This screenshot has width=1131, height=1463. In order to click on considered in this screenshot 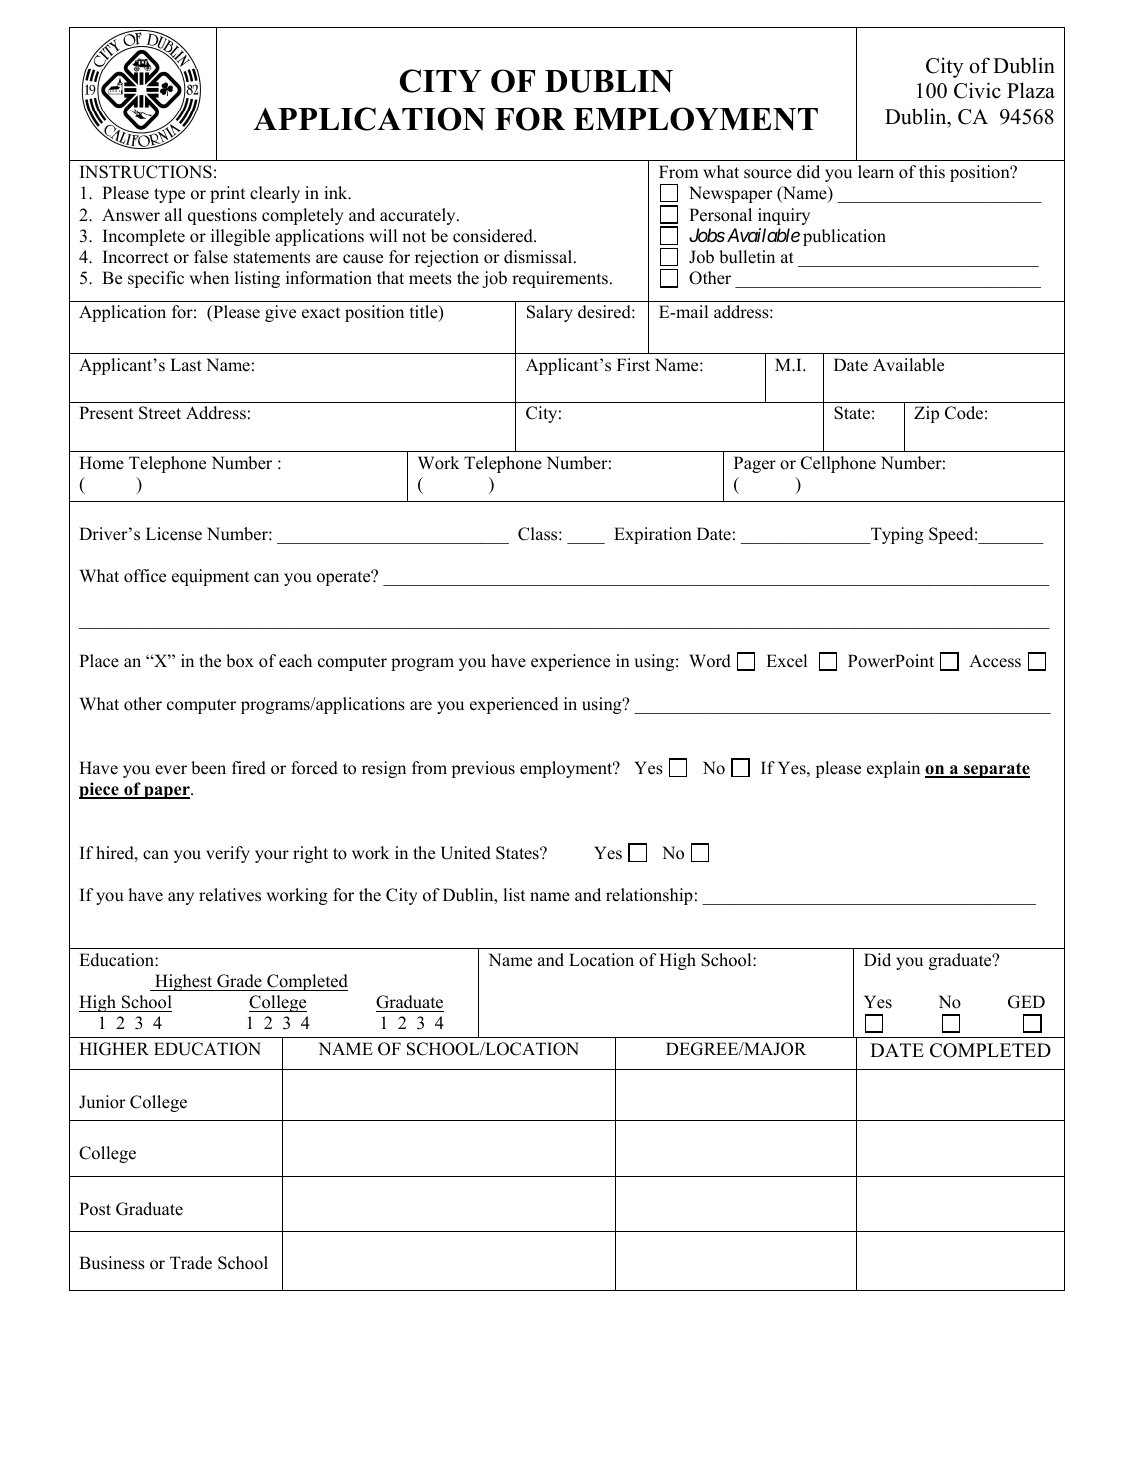, I will do `click(494, 236)`.
